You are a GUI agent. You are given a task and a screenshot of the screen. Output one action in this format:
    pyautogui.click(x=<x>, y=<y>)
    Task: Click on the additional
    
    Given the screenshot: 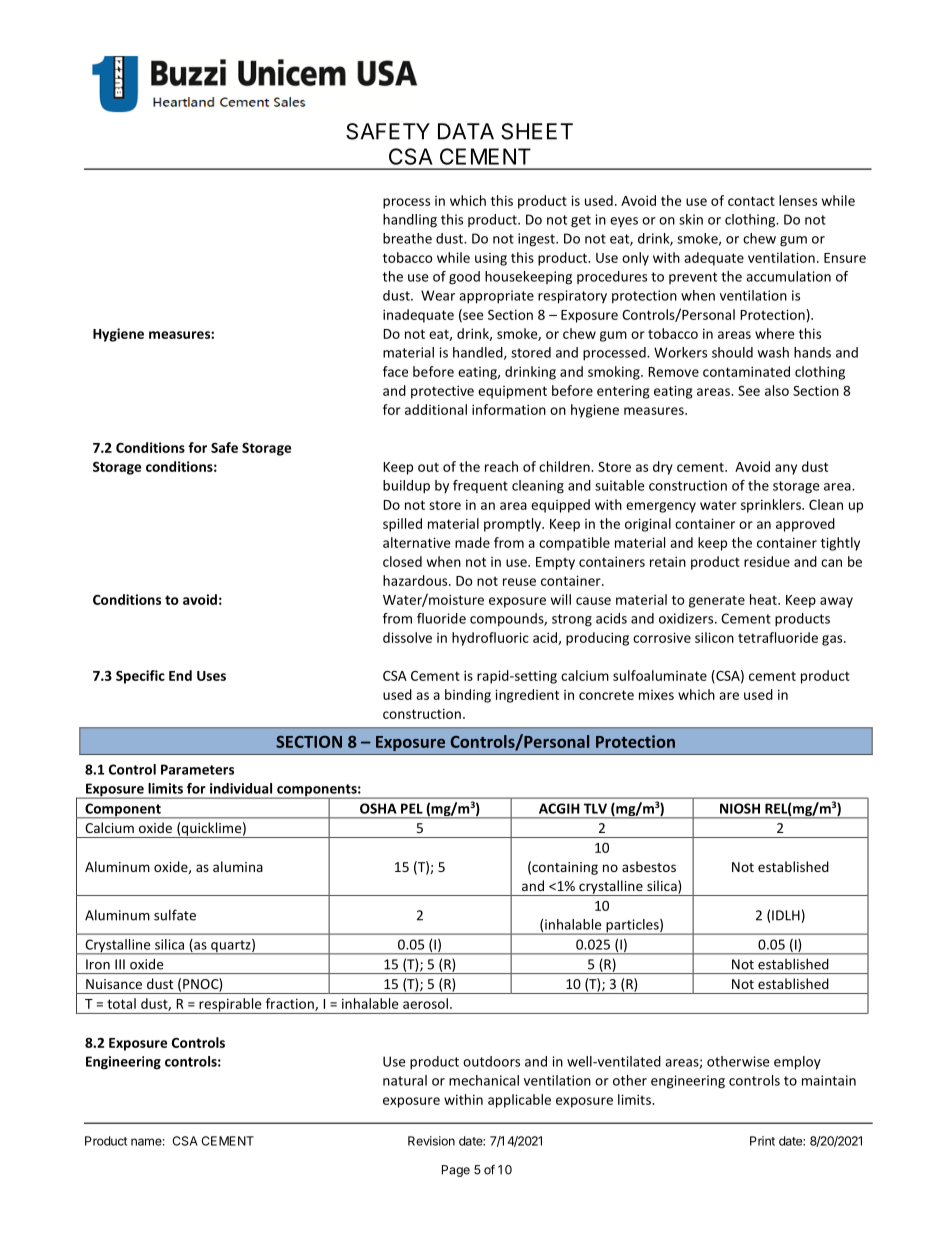 What is the action you would take?
    pyautogui.click(x=436, y=409)
